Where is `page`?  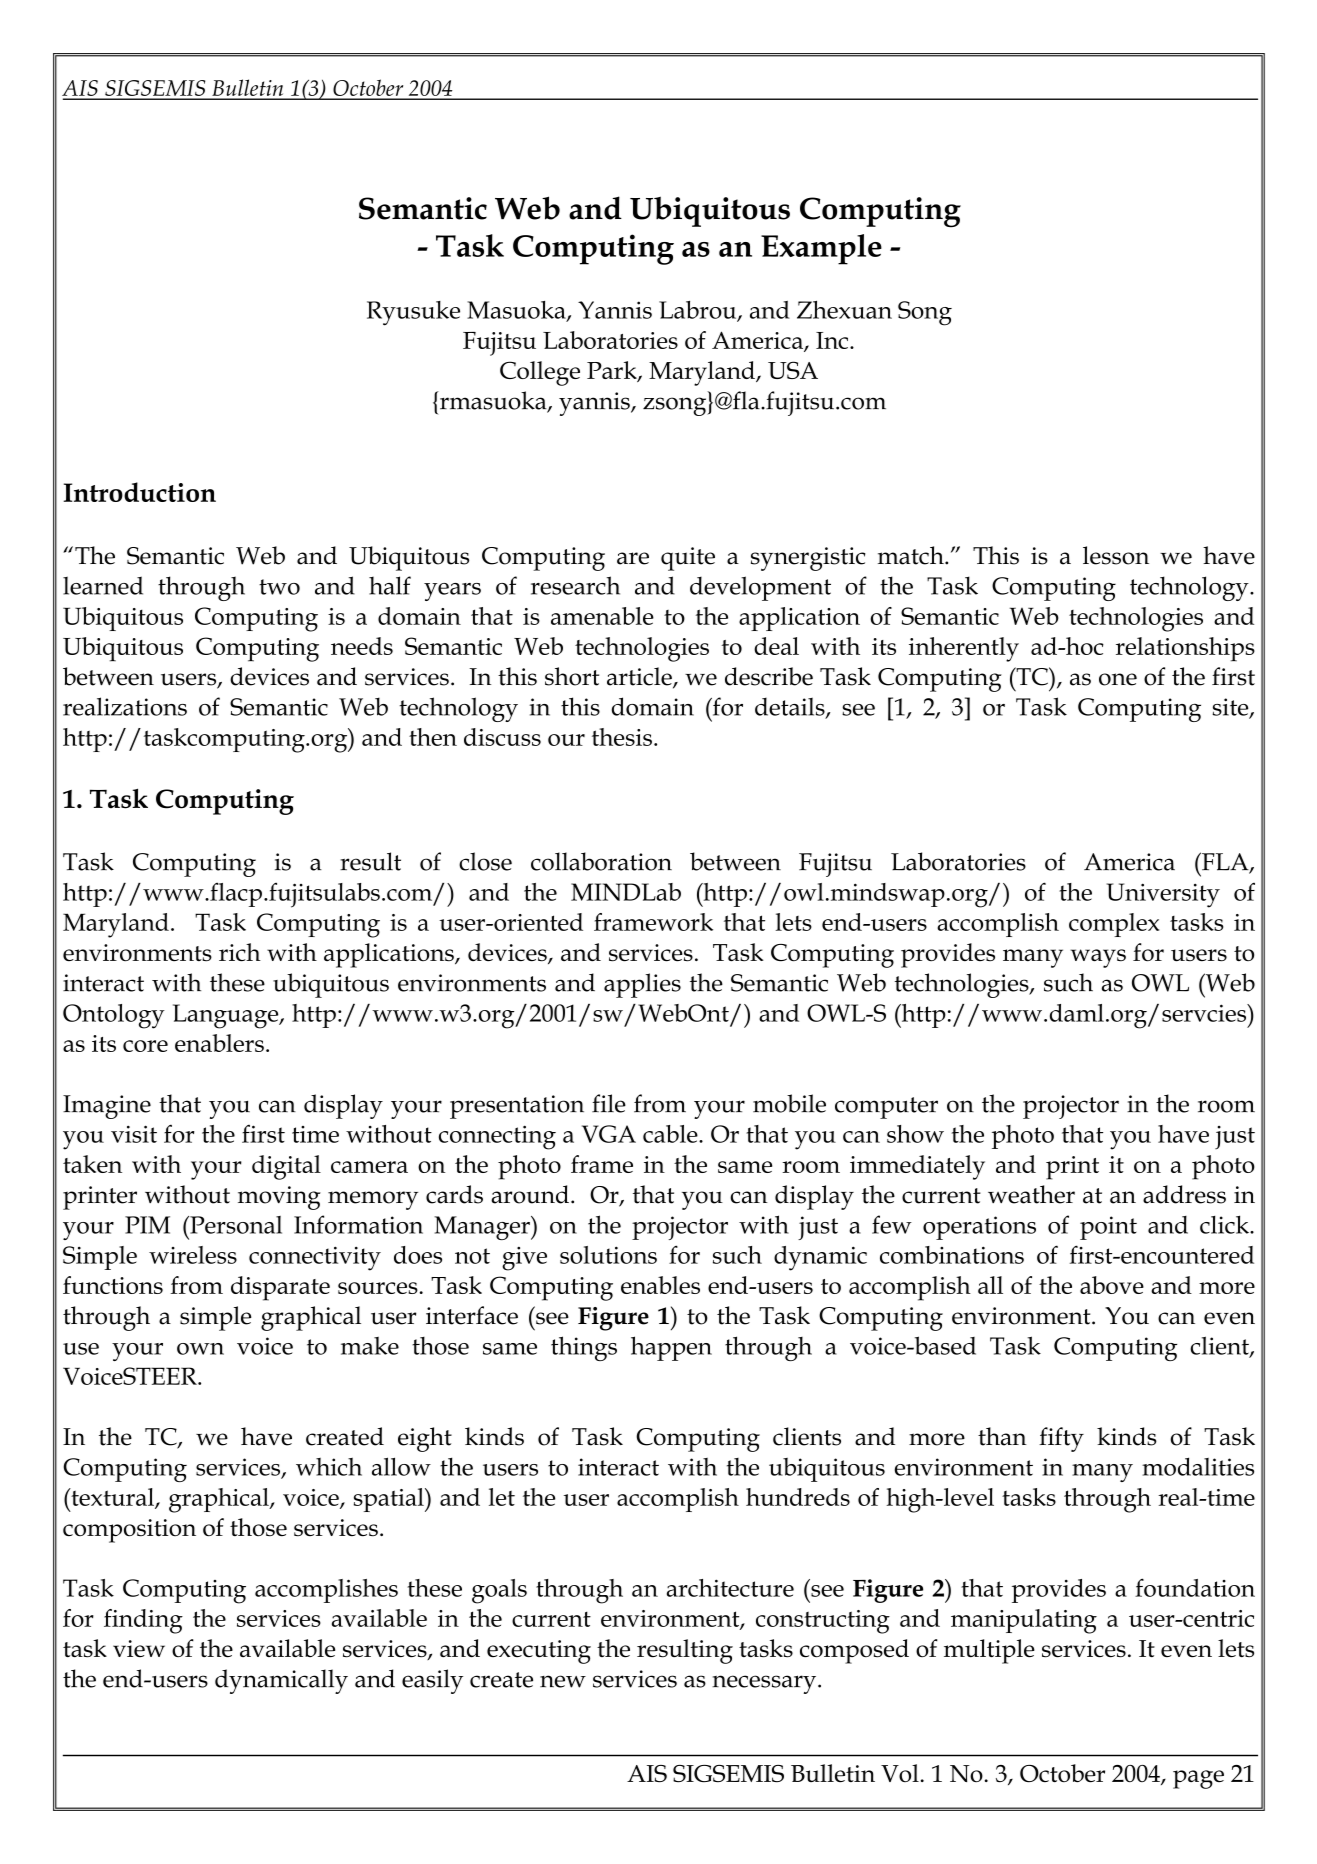
page is located at coordinates (1198, 1779).
